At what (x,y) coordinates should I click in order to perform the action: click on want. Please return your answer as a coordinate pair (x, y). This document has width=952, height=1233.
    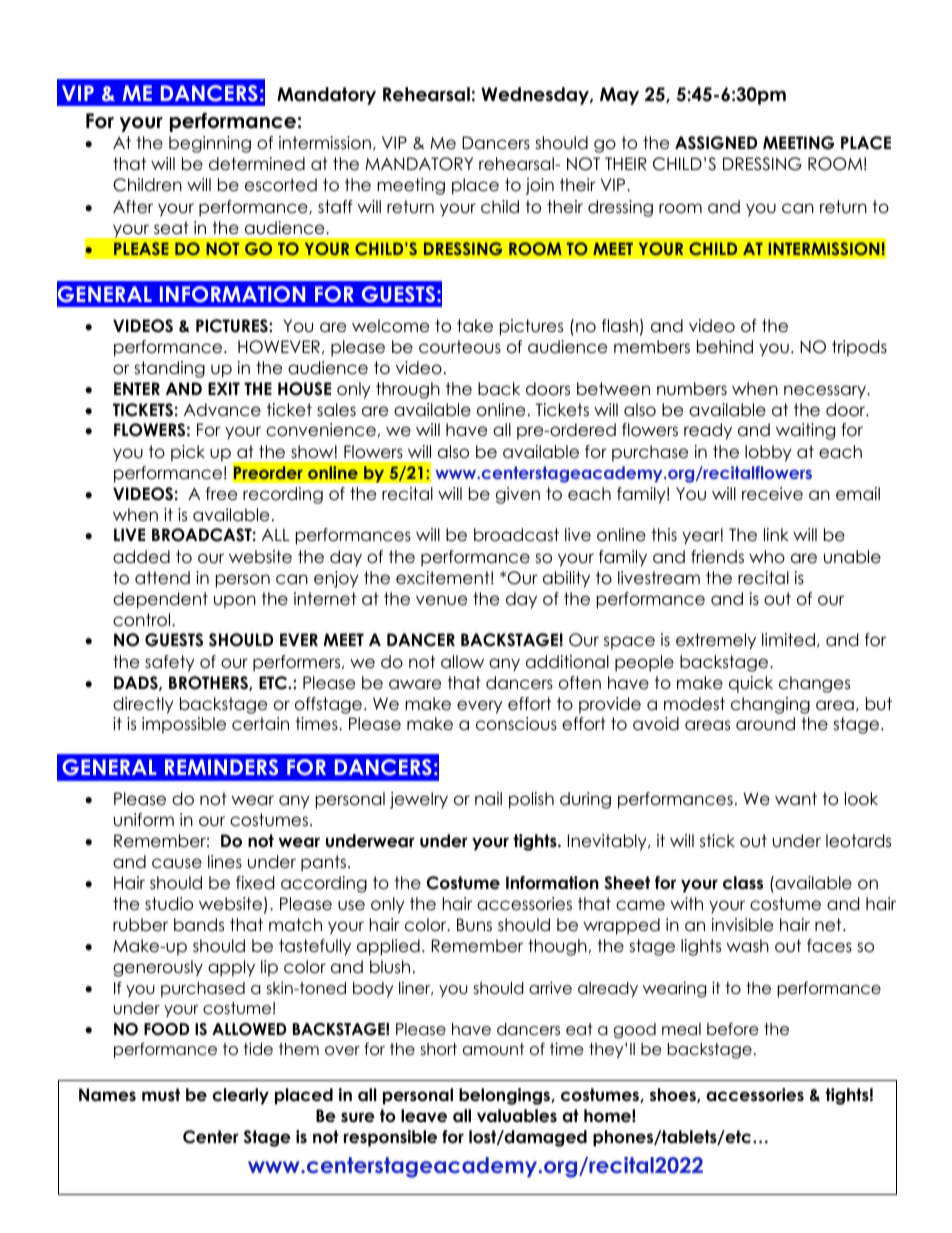
    Looking at the image, I should click on (796, 799).
